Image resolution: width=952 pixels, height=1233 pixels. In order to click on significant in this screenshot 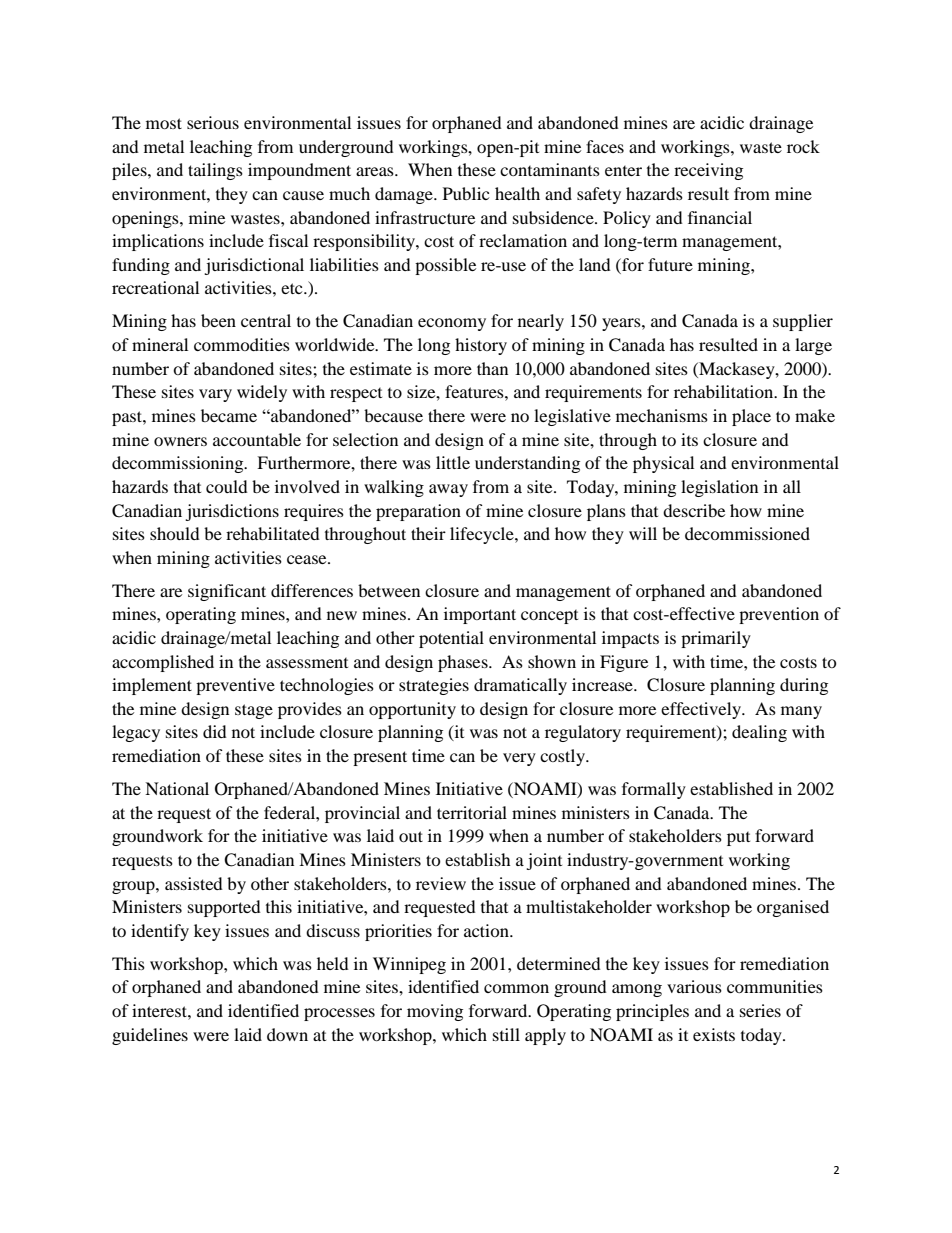, I will do `click(227, 592)`.
